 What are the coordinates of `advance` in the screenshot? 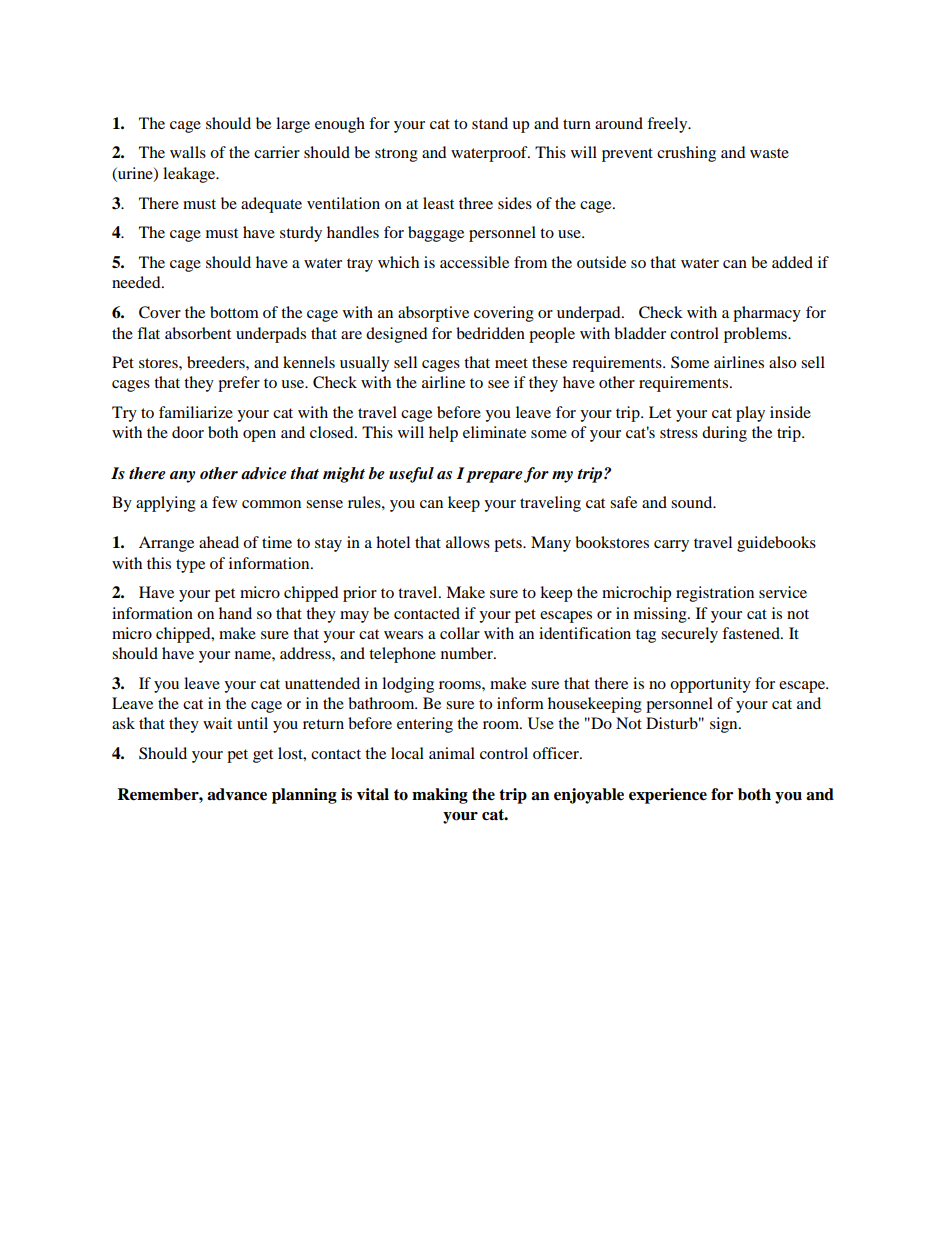 It's located at (237, 794).
